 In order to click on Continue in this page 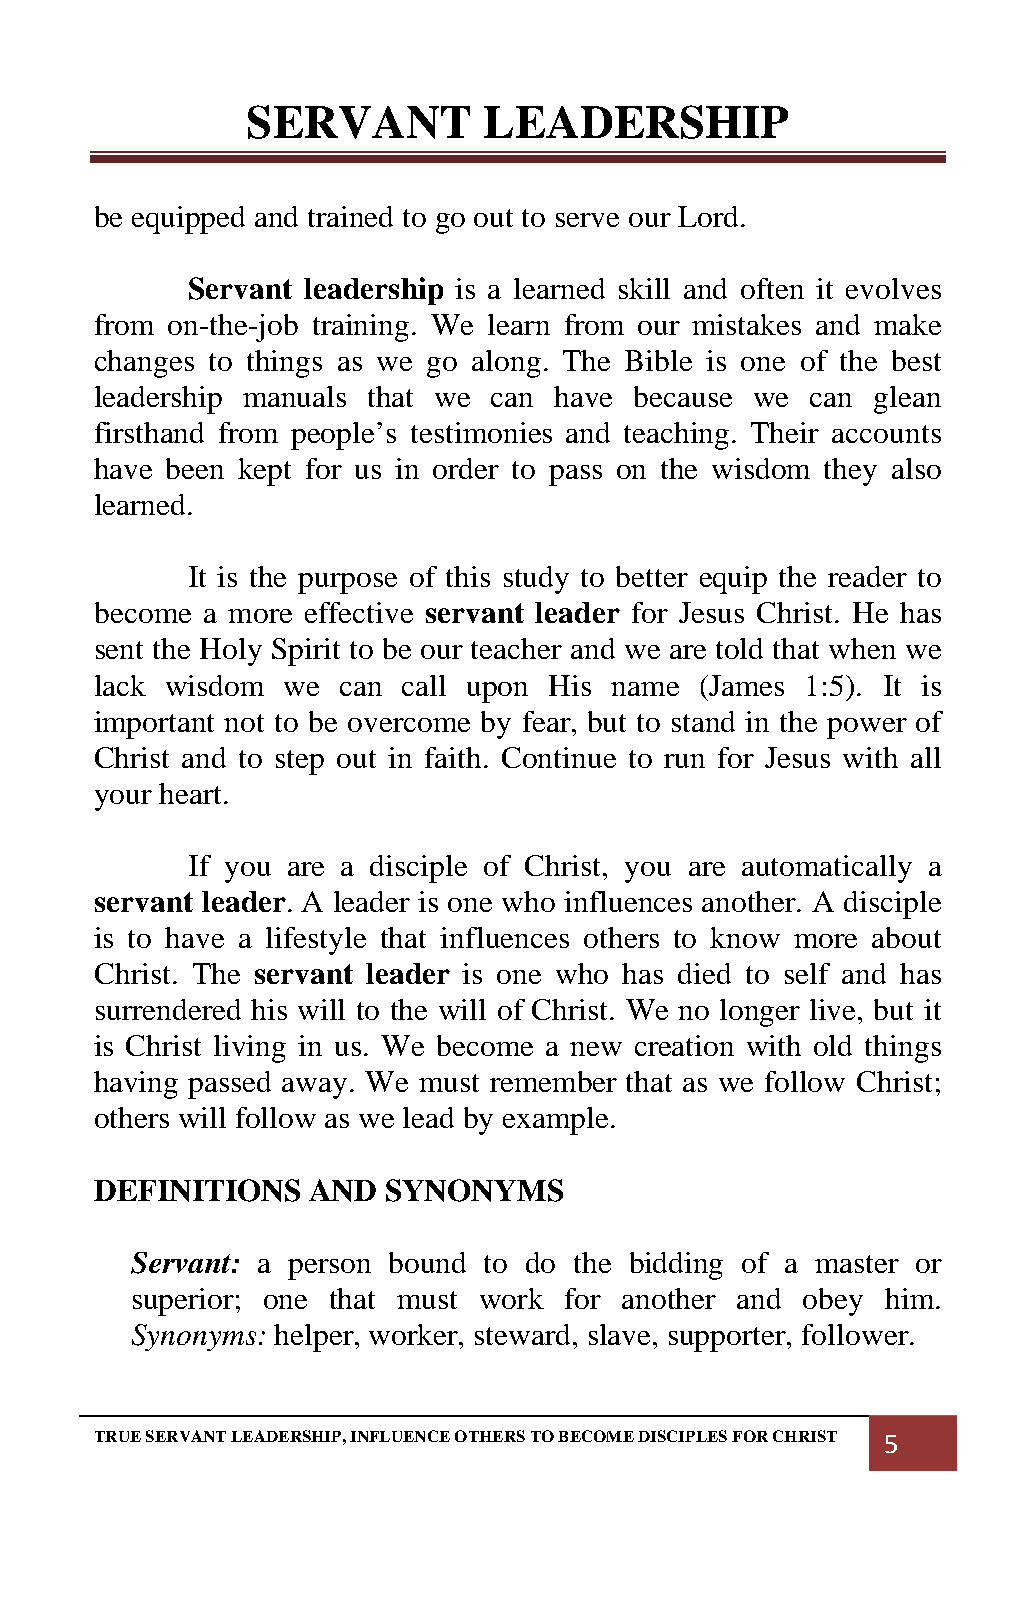, I will do `click(559, 757)`.
